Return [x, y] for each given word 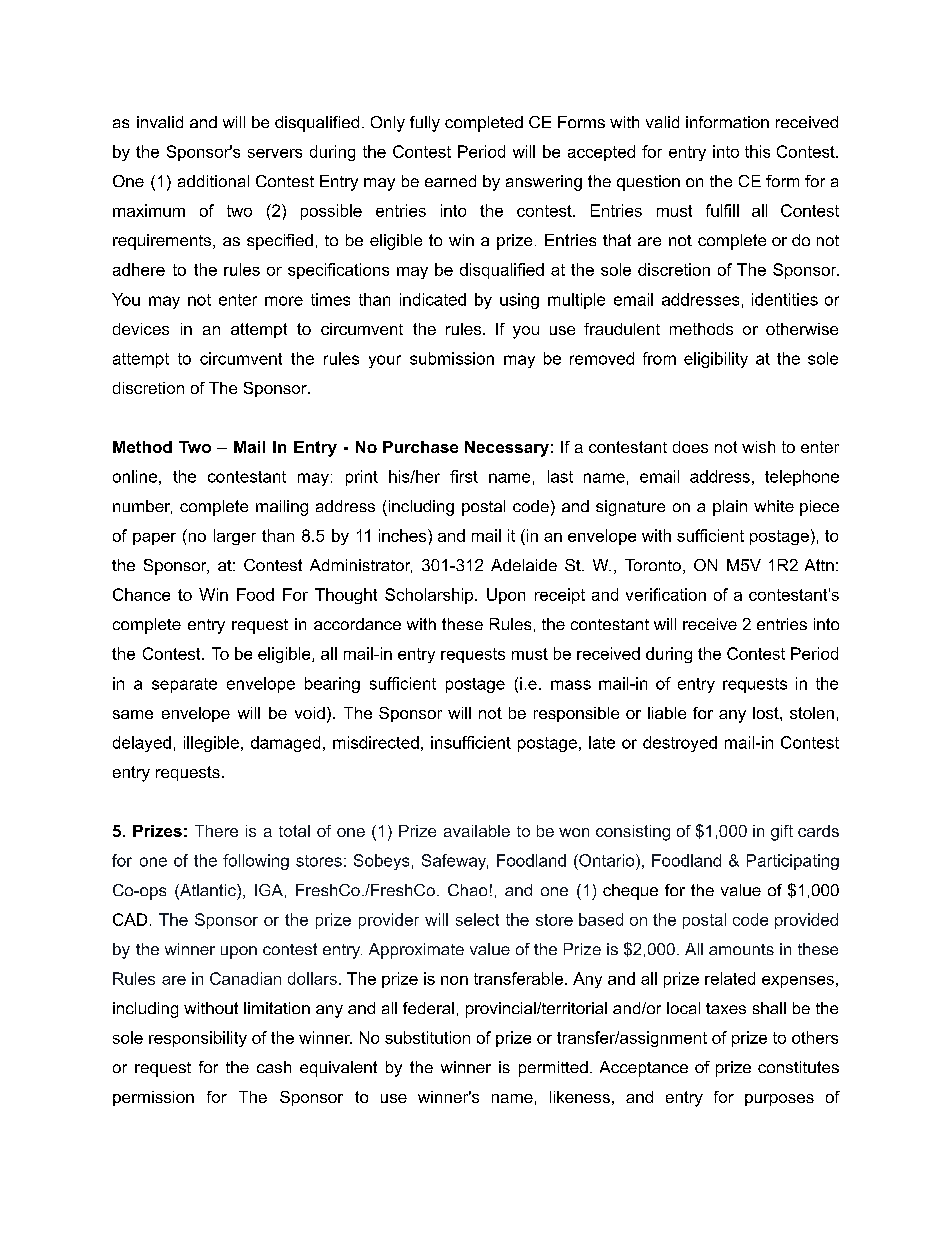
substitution [427, 1037]
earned [450, 181]
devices [141, 329]
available [477, 831]
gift [782, 833]
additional [213, 181]
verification [666, 594]
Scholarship [430, 596]
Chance [141, 594]
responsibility [198, 1039]
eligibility [716, 360]
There [216, 831]
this [757, 151]
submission [452, 358]
